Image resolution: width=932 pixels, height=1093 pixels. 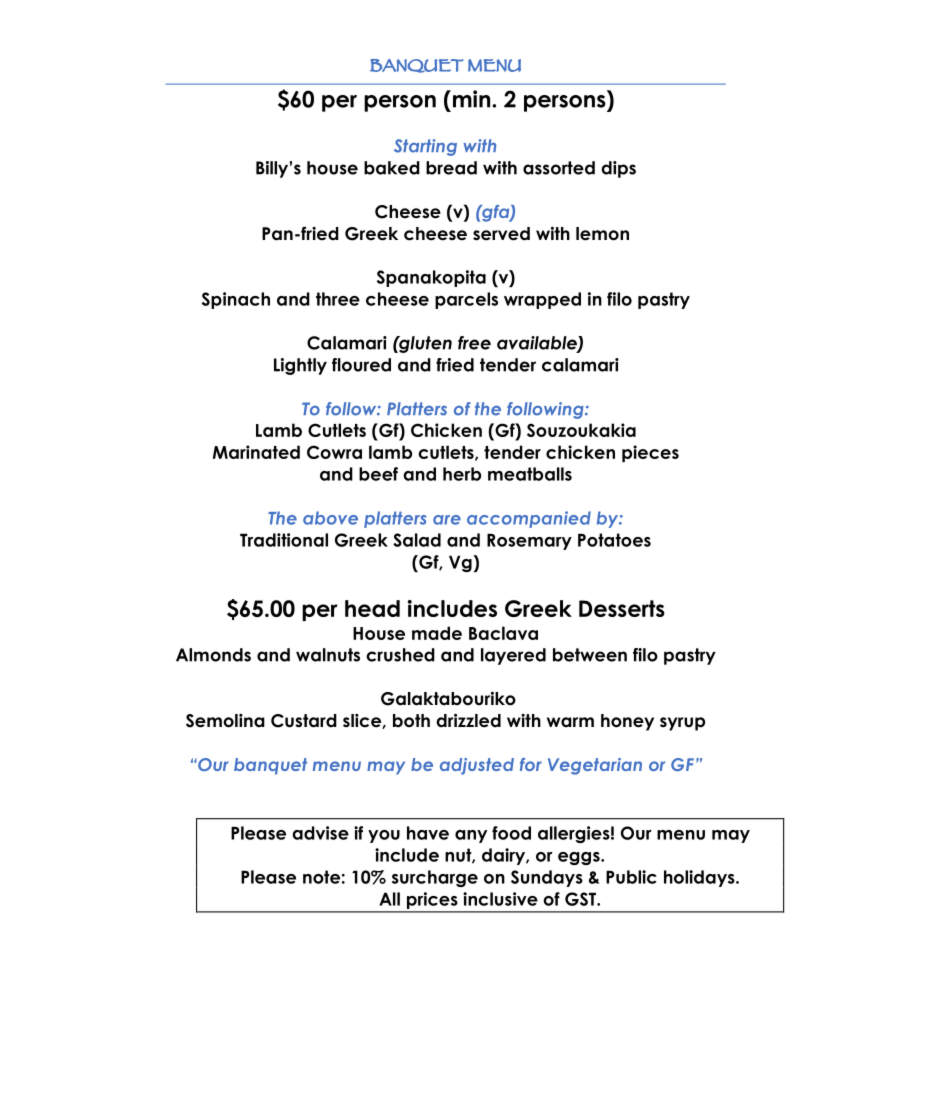 I want to click on wrapped, so click(x=542, y=300).
